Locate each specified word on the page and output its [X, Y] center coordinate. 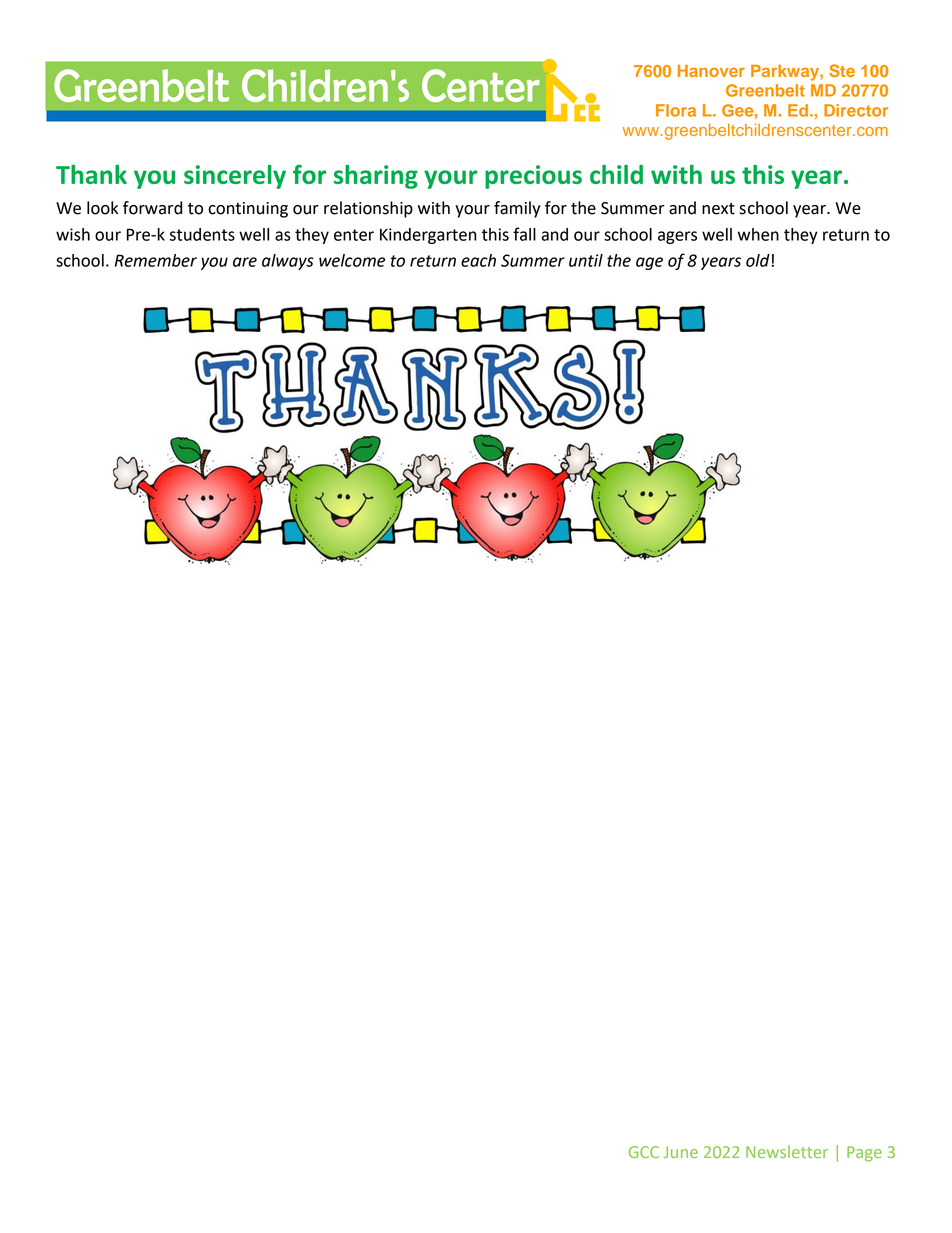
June [681, 1152]
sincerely [235, 177]
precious [533, 177]
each [478, 260]
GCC [644, 1152]
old [758, 260]
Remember [156, 260]
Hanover [711, 71]
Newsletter [787, 1152]
